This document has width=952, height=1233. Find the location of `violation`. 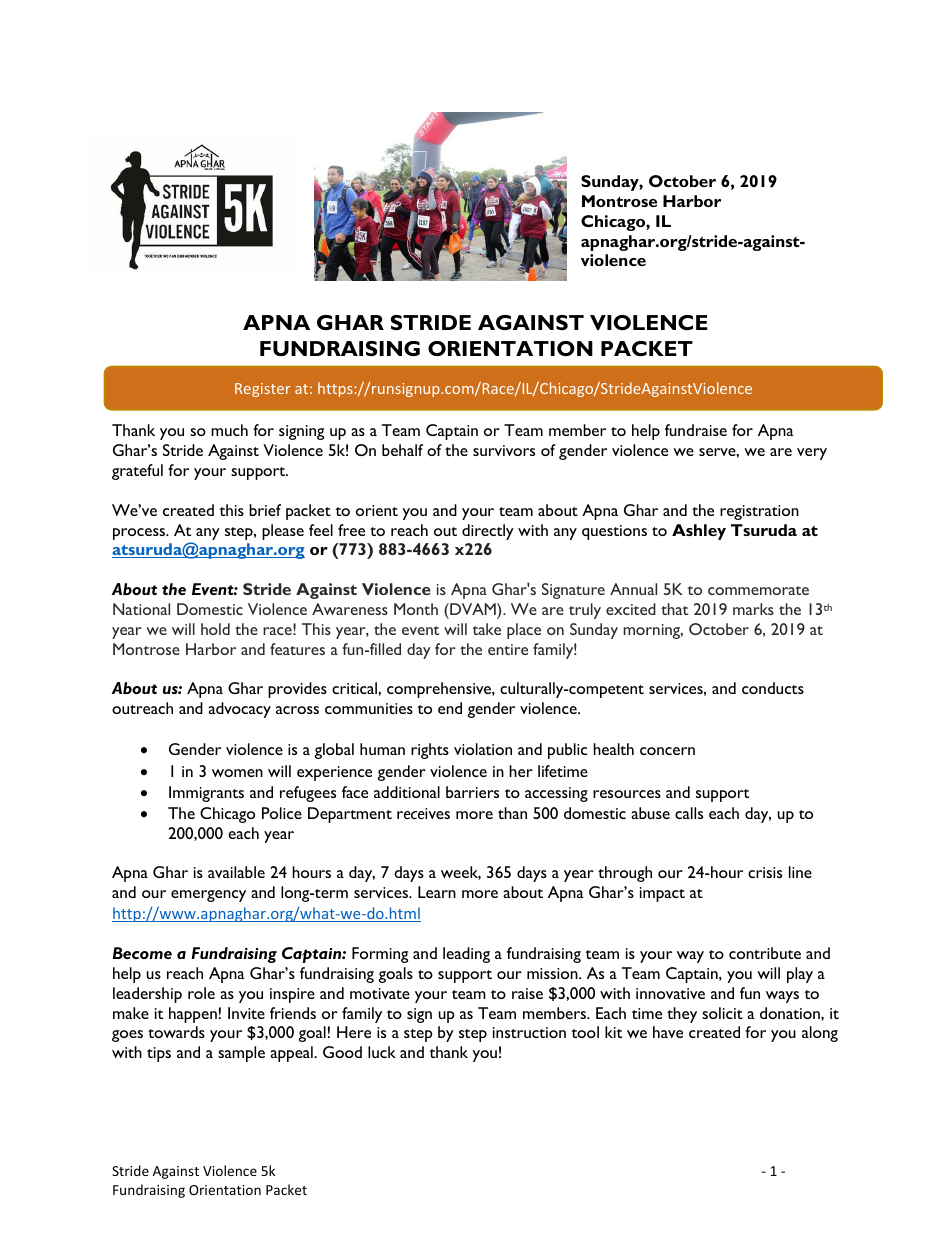

violation is located at coordinates (483, 749).
